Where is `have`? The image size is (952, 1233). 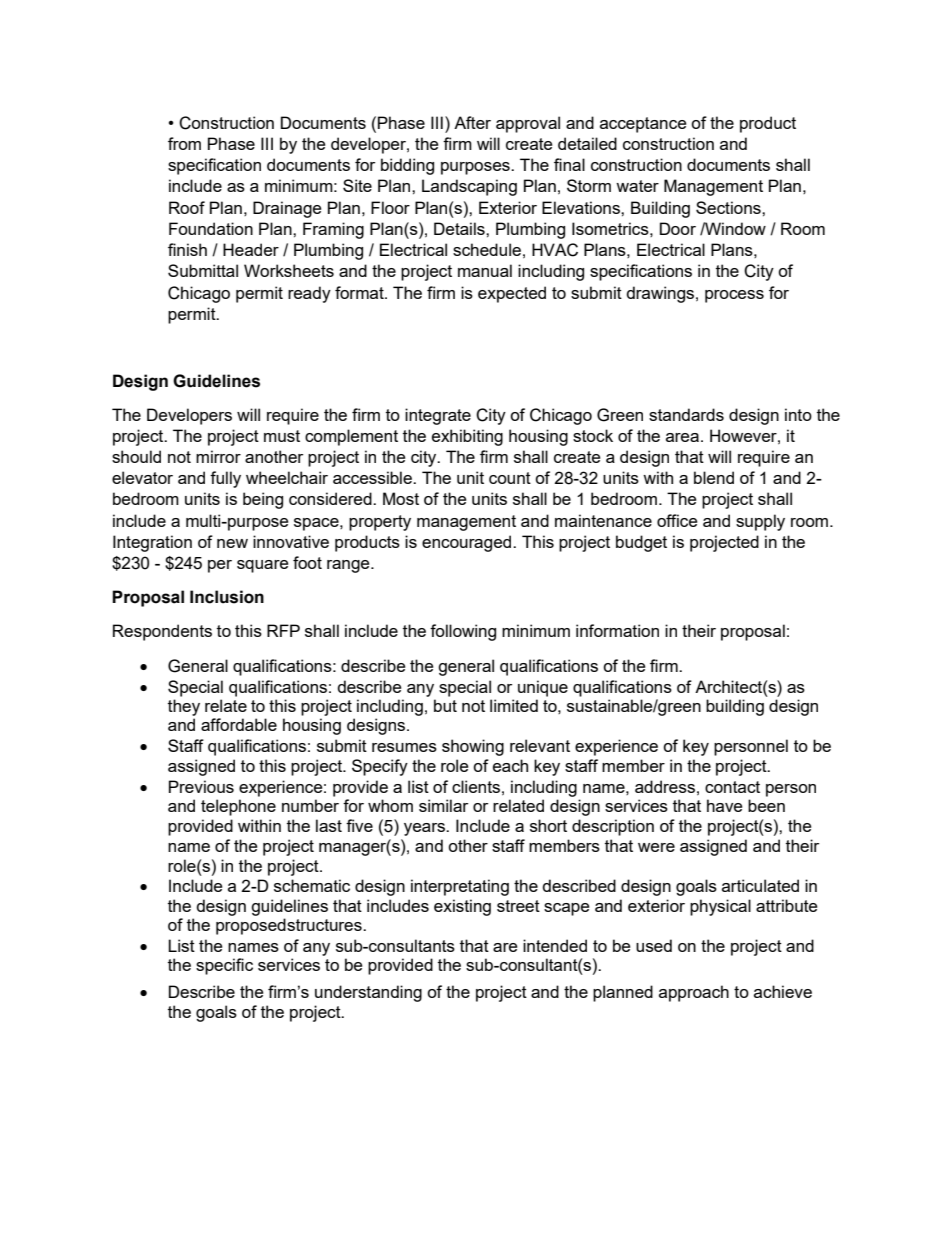 have is located at coordinates (724, 805).
